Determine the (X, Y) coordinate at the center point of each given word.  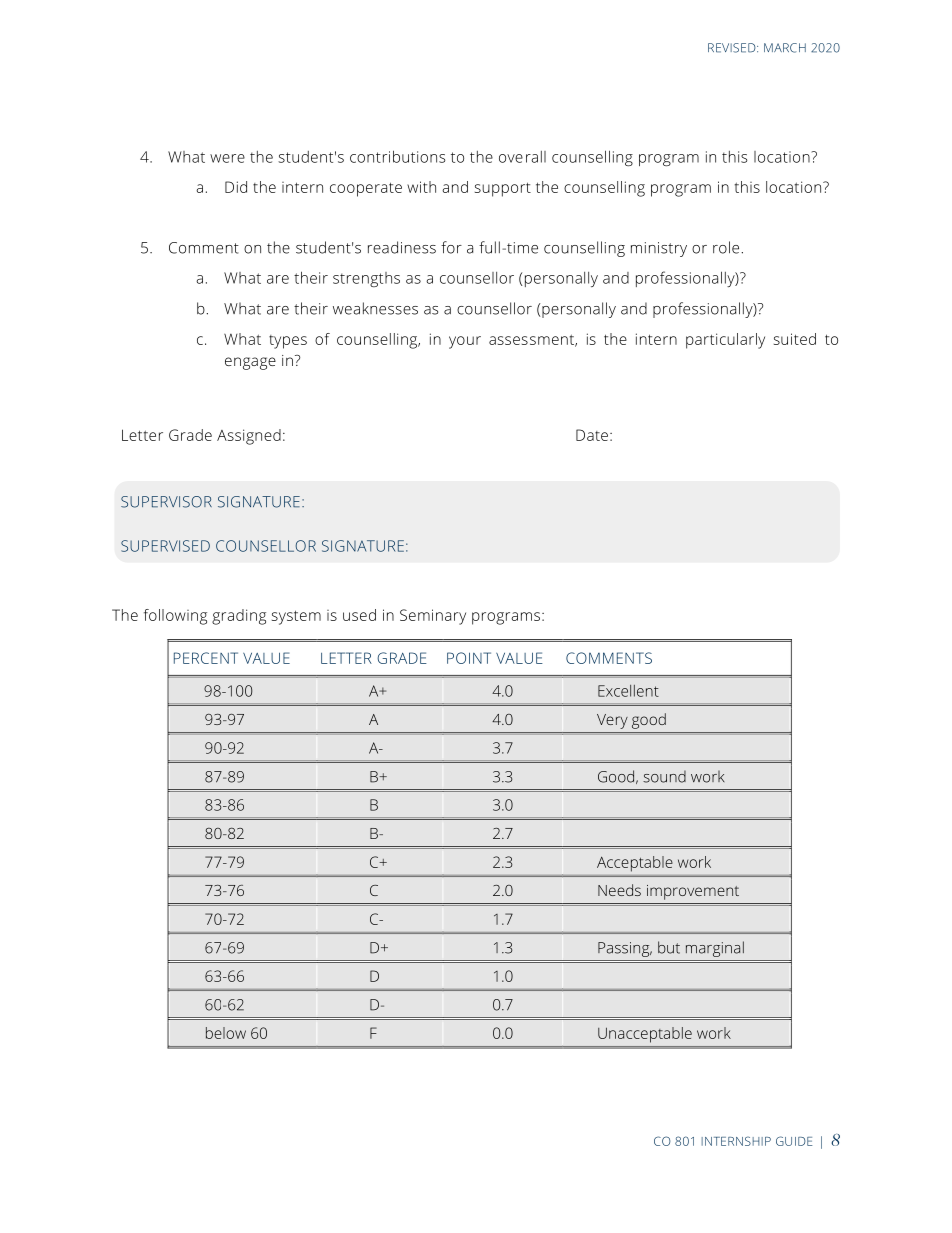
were (227, 158)
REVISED (733, 48)
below (226, 1033)
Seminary (433, 617)
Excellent (628, 691)
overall (522, 157)
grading (239, 617)
